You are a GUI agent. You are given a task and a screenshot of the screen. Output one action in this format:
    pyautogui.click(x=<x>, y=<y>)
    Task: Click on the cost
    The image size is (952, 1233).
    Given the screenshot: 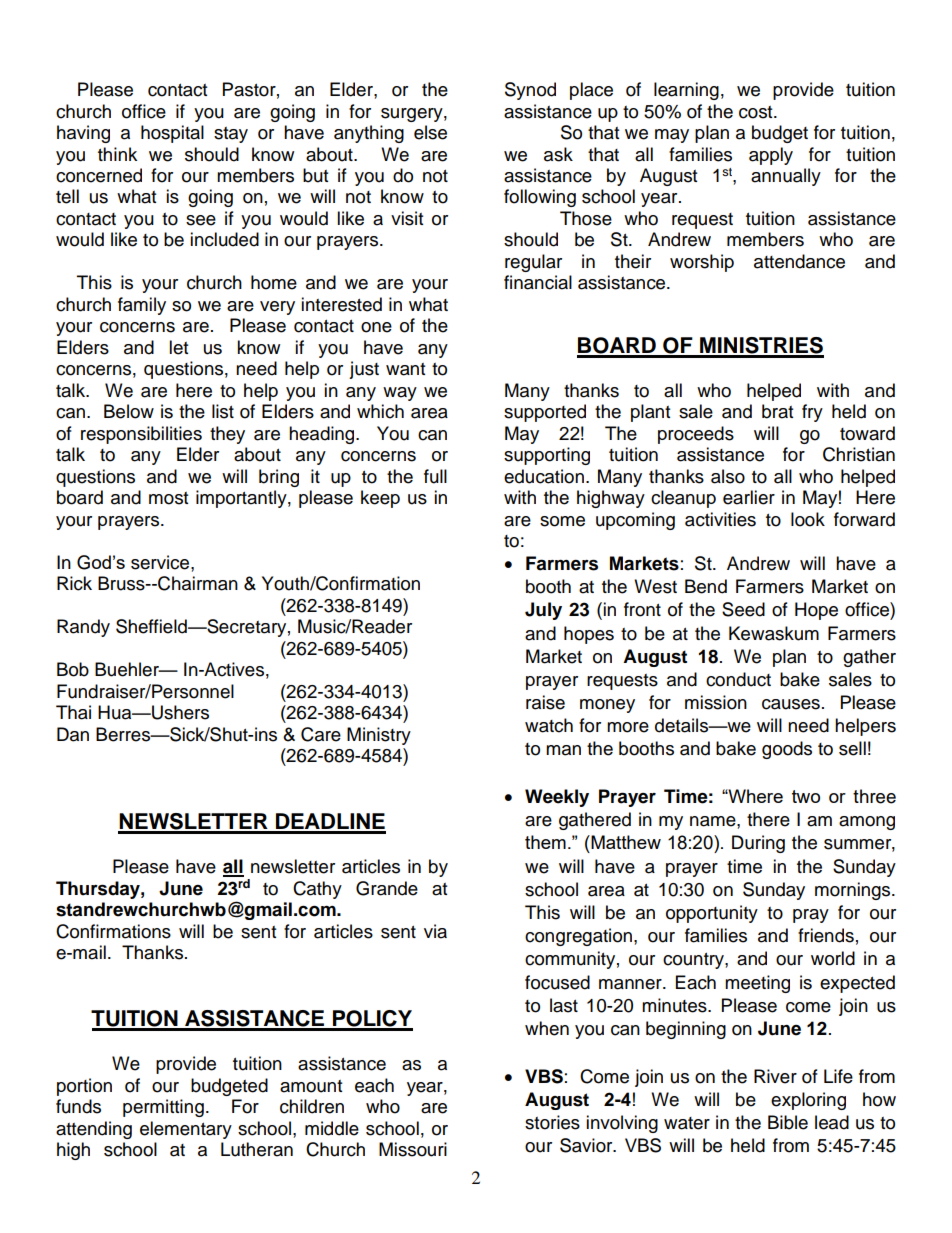 What is the action you would take?
    pyautogui.click(x=757, y=112)
